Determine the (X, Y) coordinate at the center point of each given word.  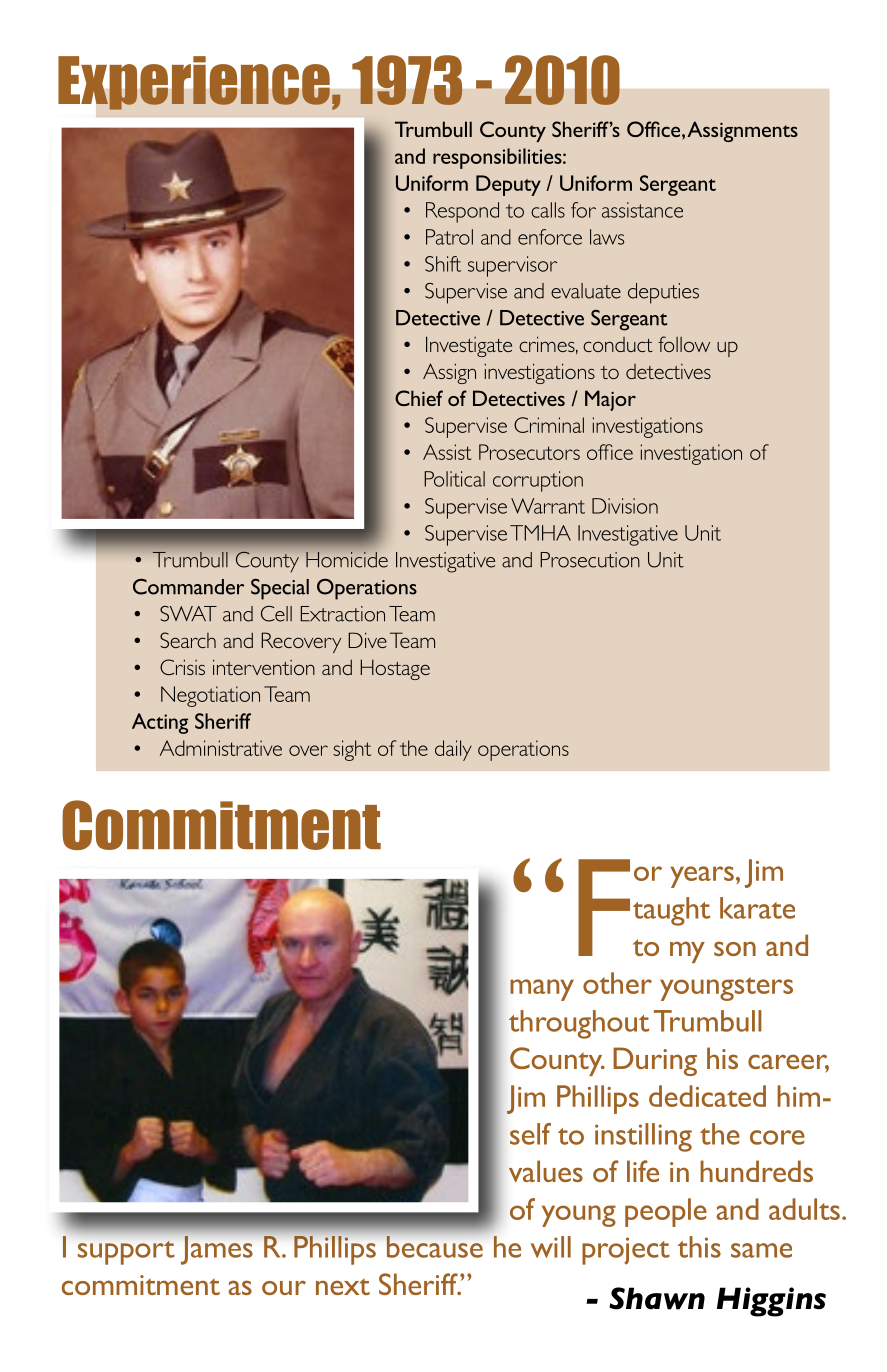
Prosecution (590, 560)
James (217, 1250)
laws (607, 237)
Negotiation (210, 696)
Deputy (508, 185)
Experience (194, 83)
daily (453, 750)
